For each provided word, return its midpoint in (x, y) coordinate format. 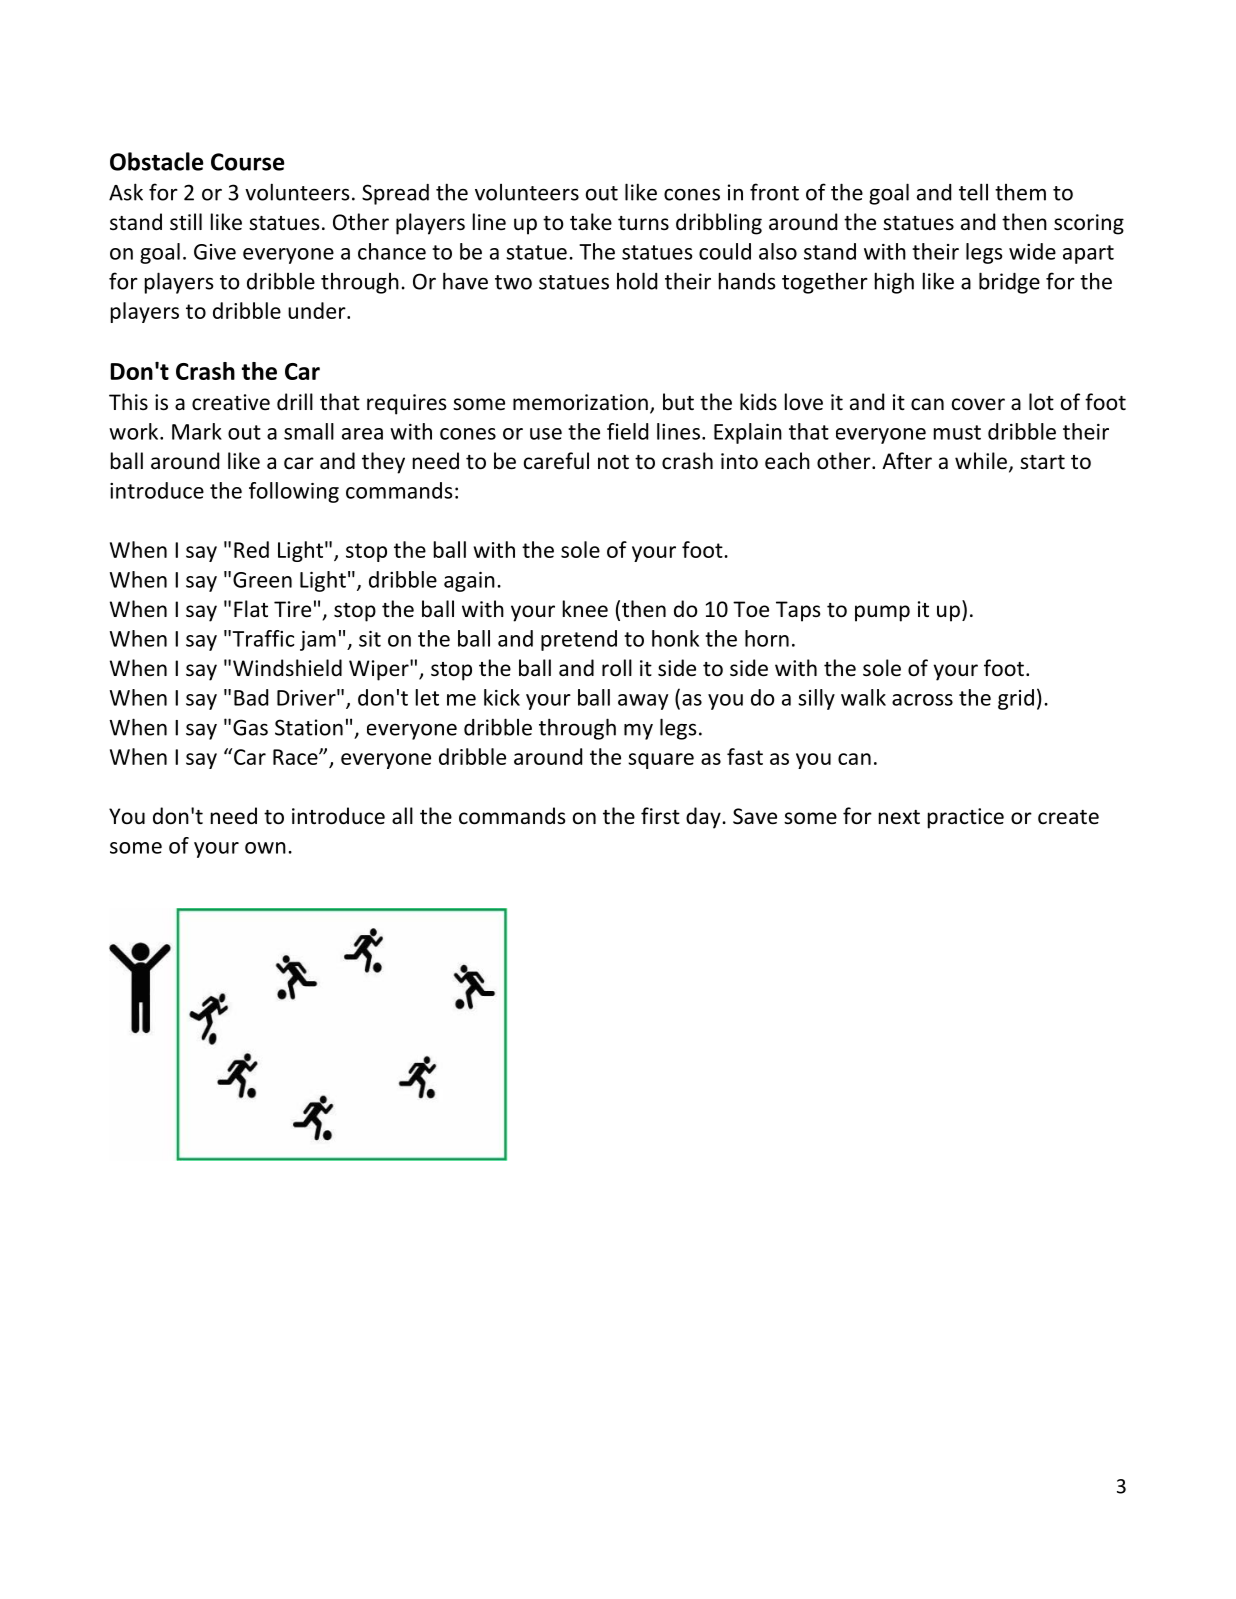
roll (617, 668)
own (265, 848)
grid (1016, 699)
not (613, 462)
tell (973, 192)
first (660, 816)
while (981, 461)
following (294, 492)
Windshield (287, 668)
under (318, 310)
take (591, 221)
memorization (580, 402)
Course (248, 162)
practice (966, 818)
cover (978, 404)
